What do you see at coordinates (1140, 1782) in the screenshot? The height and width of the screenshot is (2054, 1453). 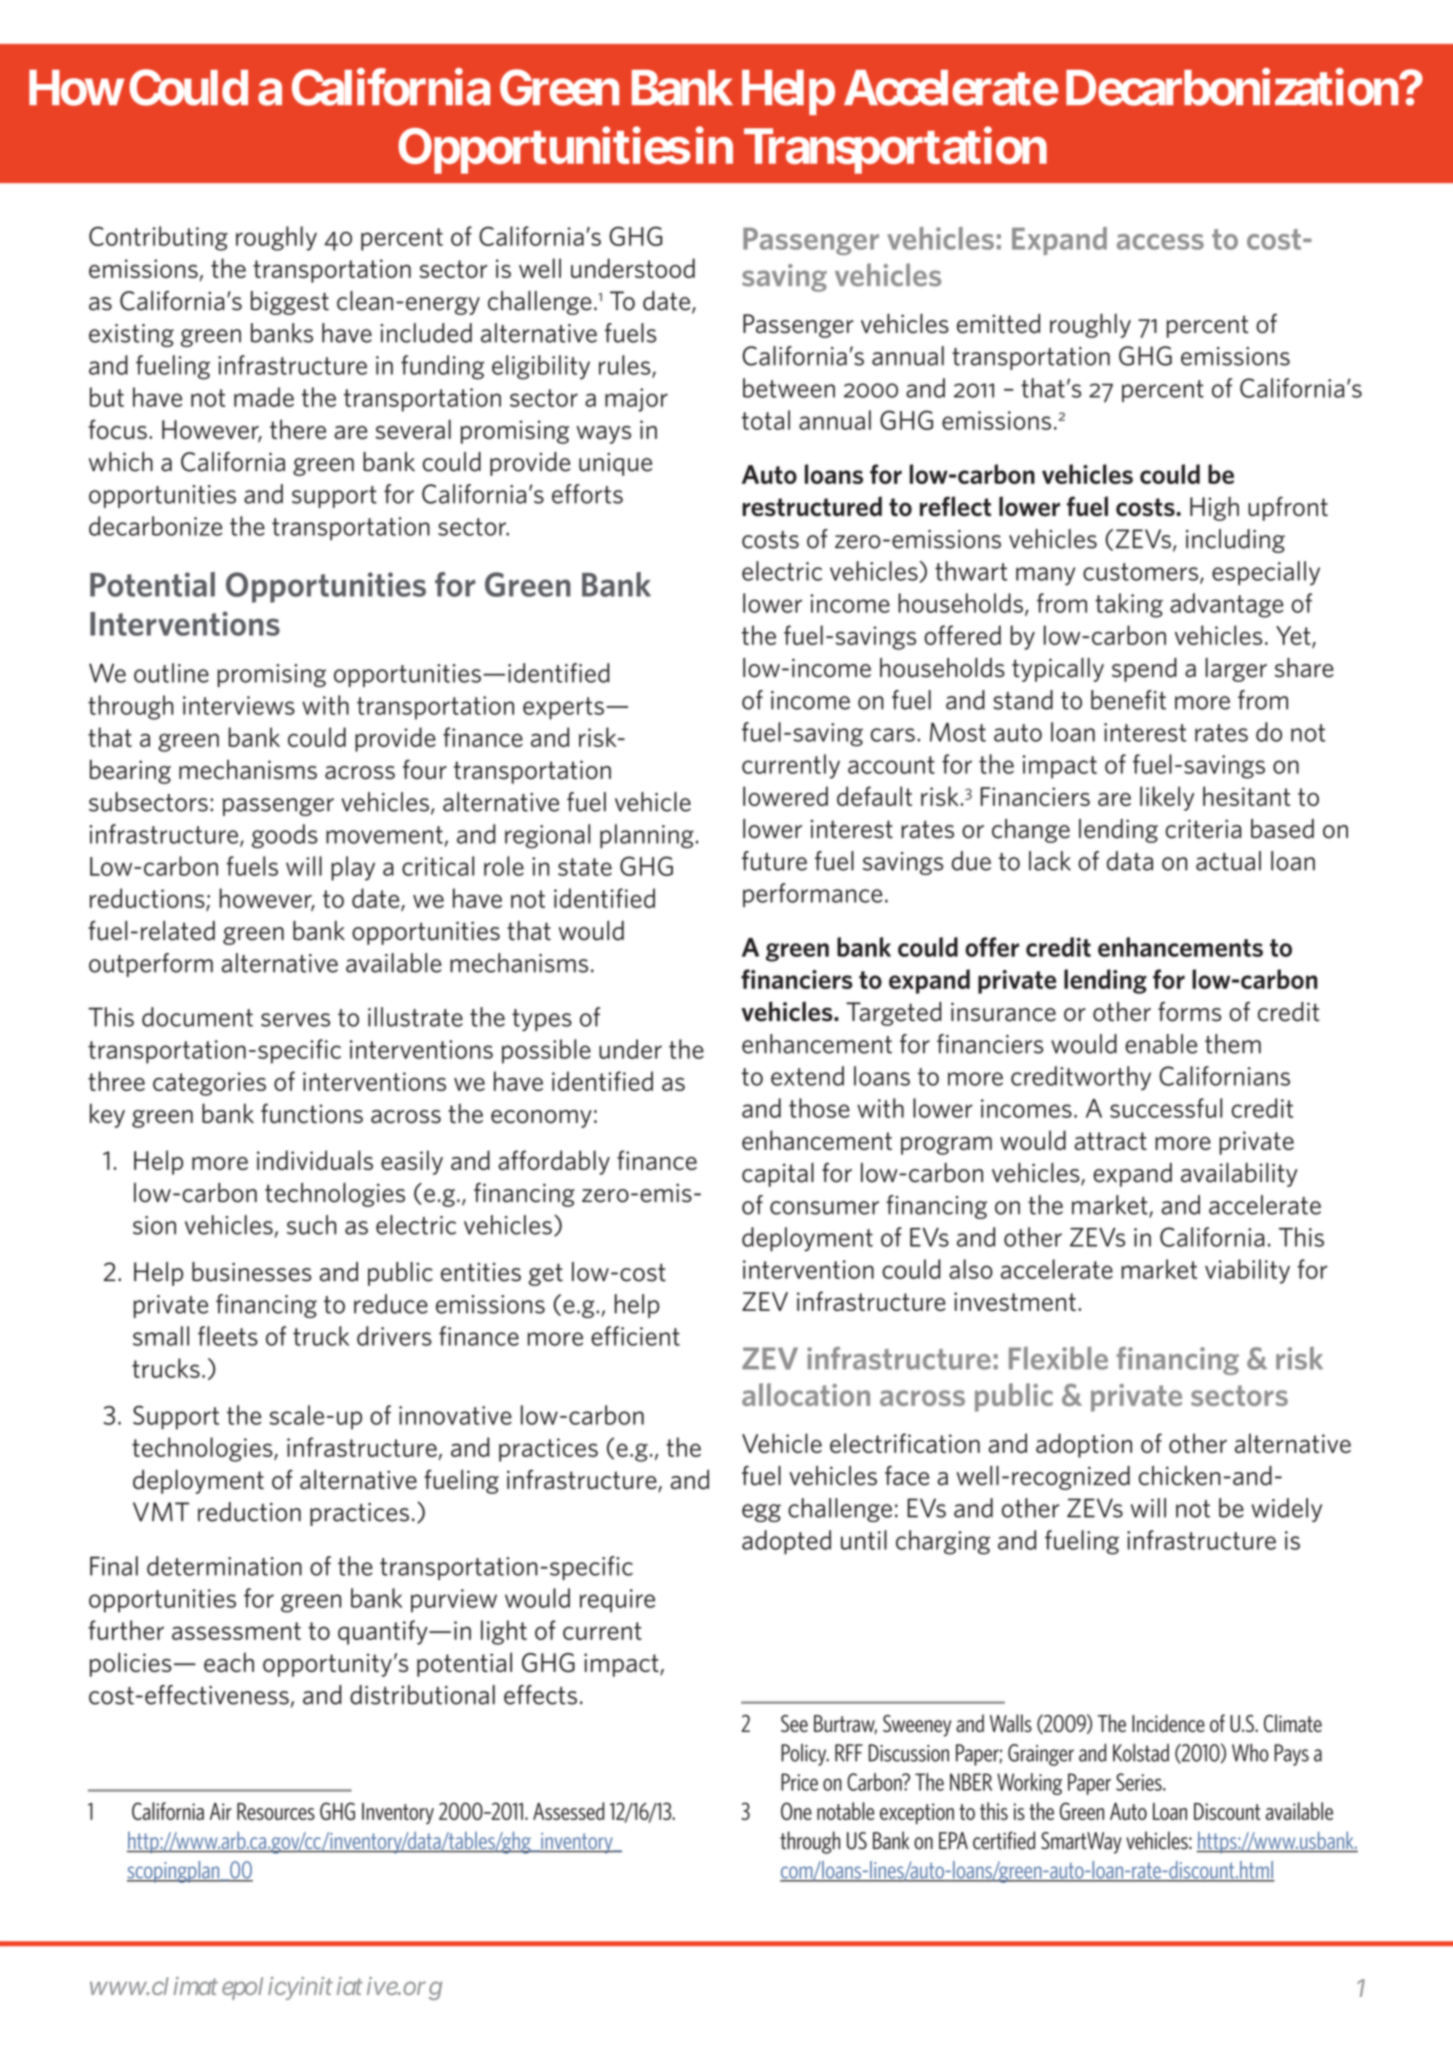 I see `Series` at bounding box center [1140, 1782].
